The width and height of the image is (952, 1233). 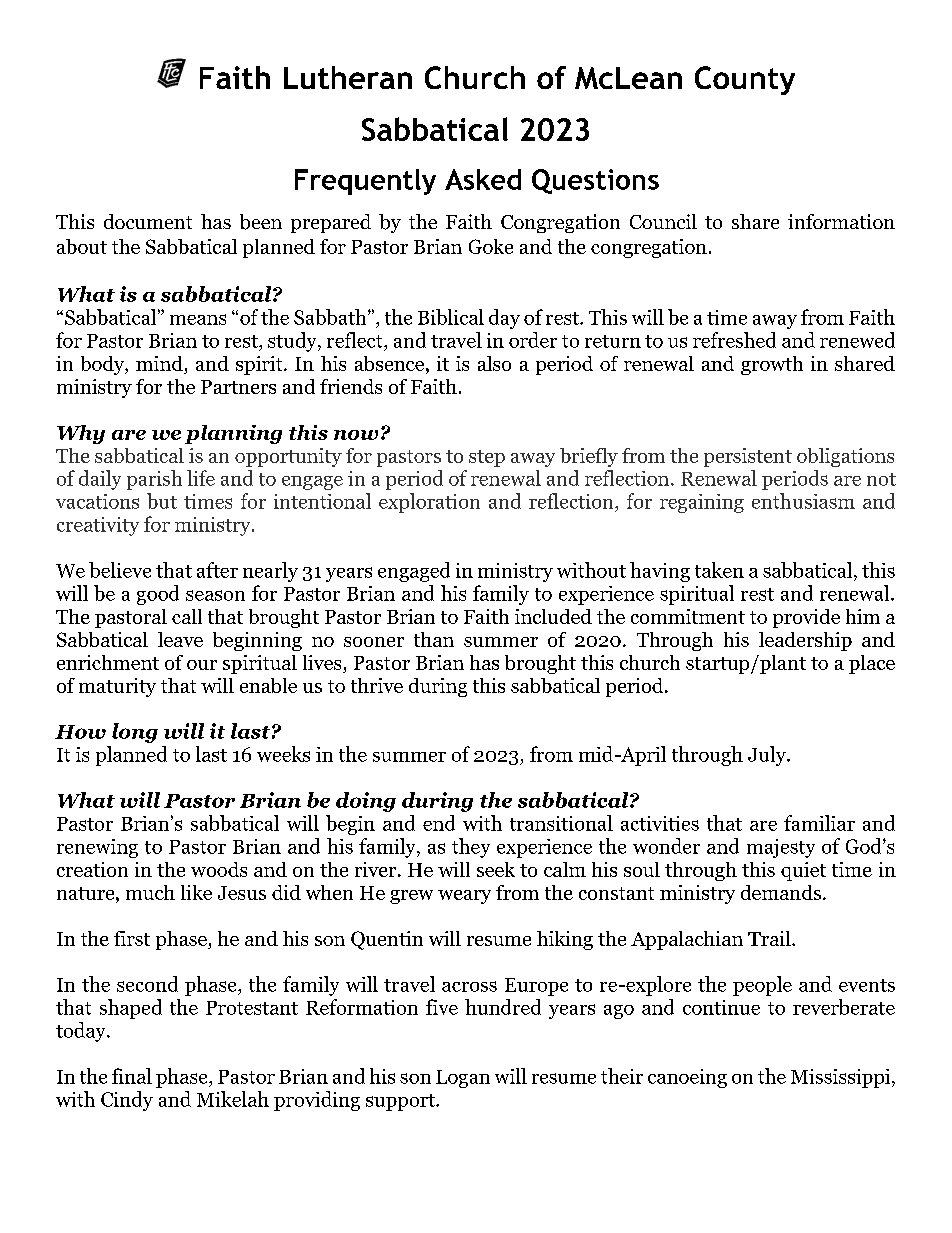 I want to click on included, so click(x=553, y=616).
